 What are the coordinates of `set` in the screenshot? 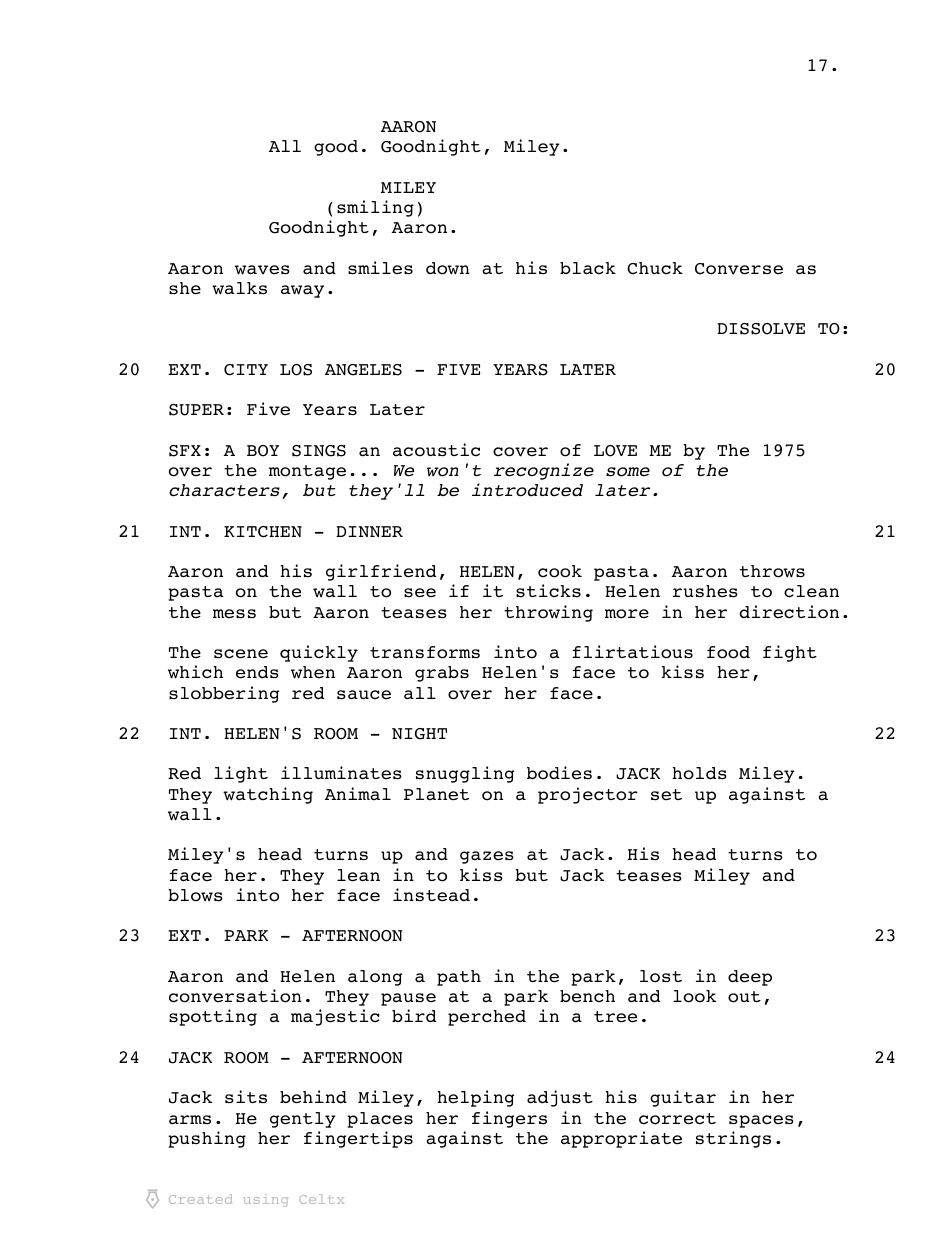 It's located at (666, 795).
